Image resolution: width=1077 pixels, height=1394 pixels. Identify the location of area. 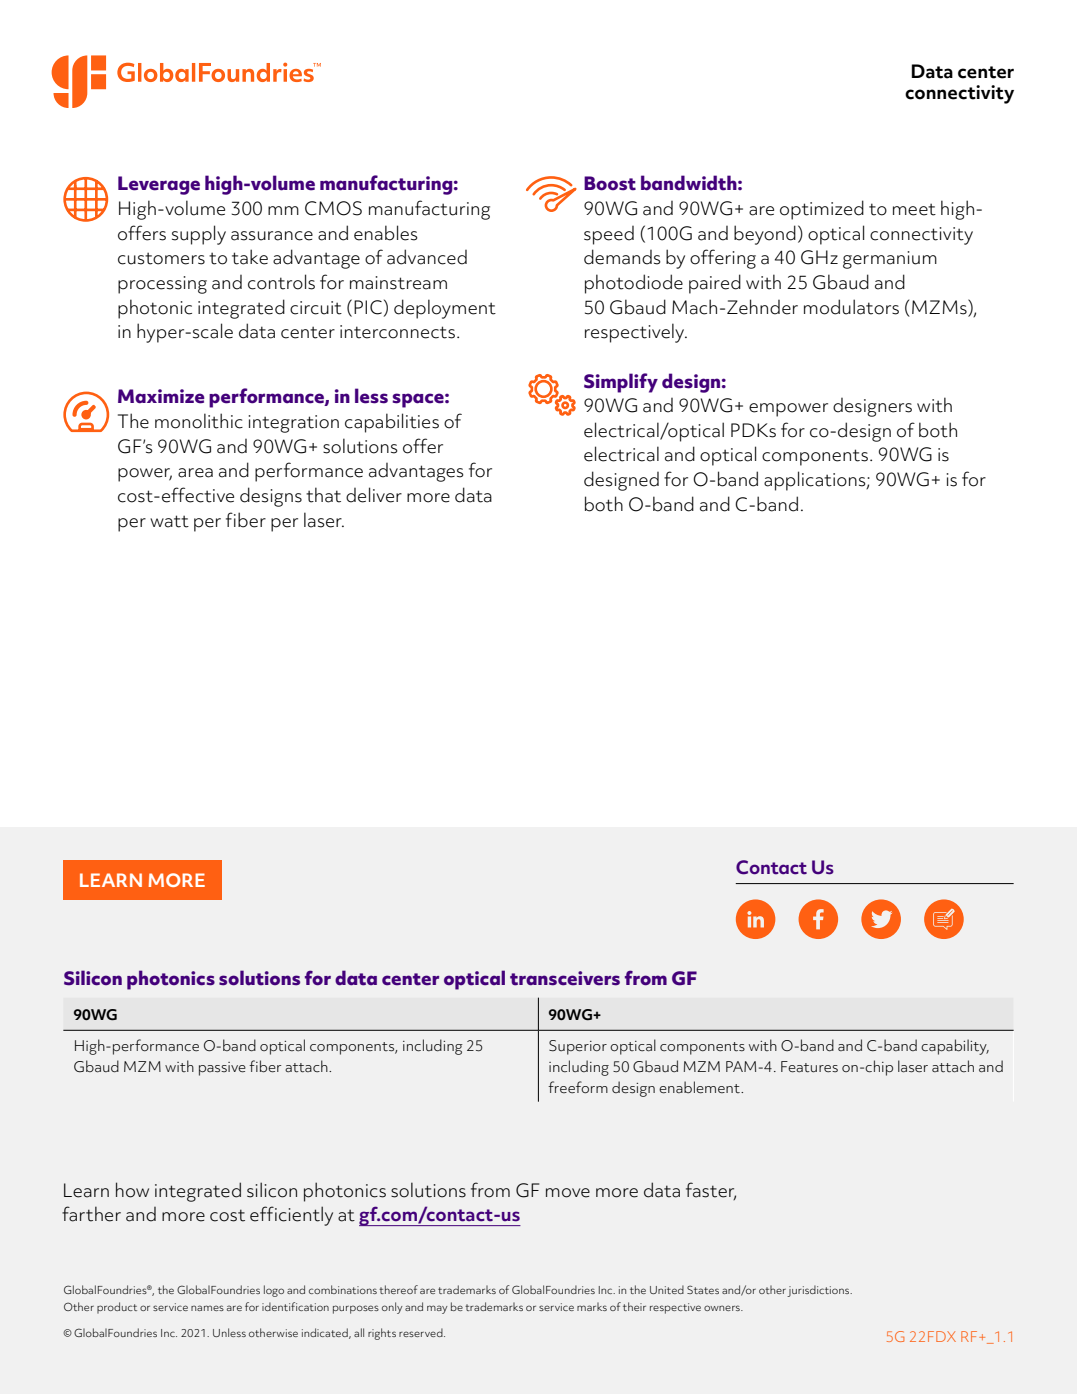
(195, 473).
